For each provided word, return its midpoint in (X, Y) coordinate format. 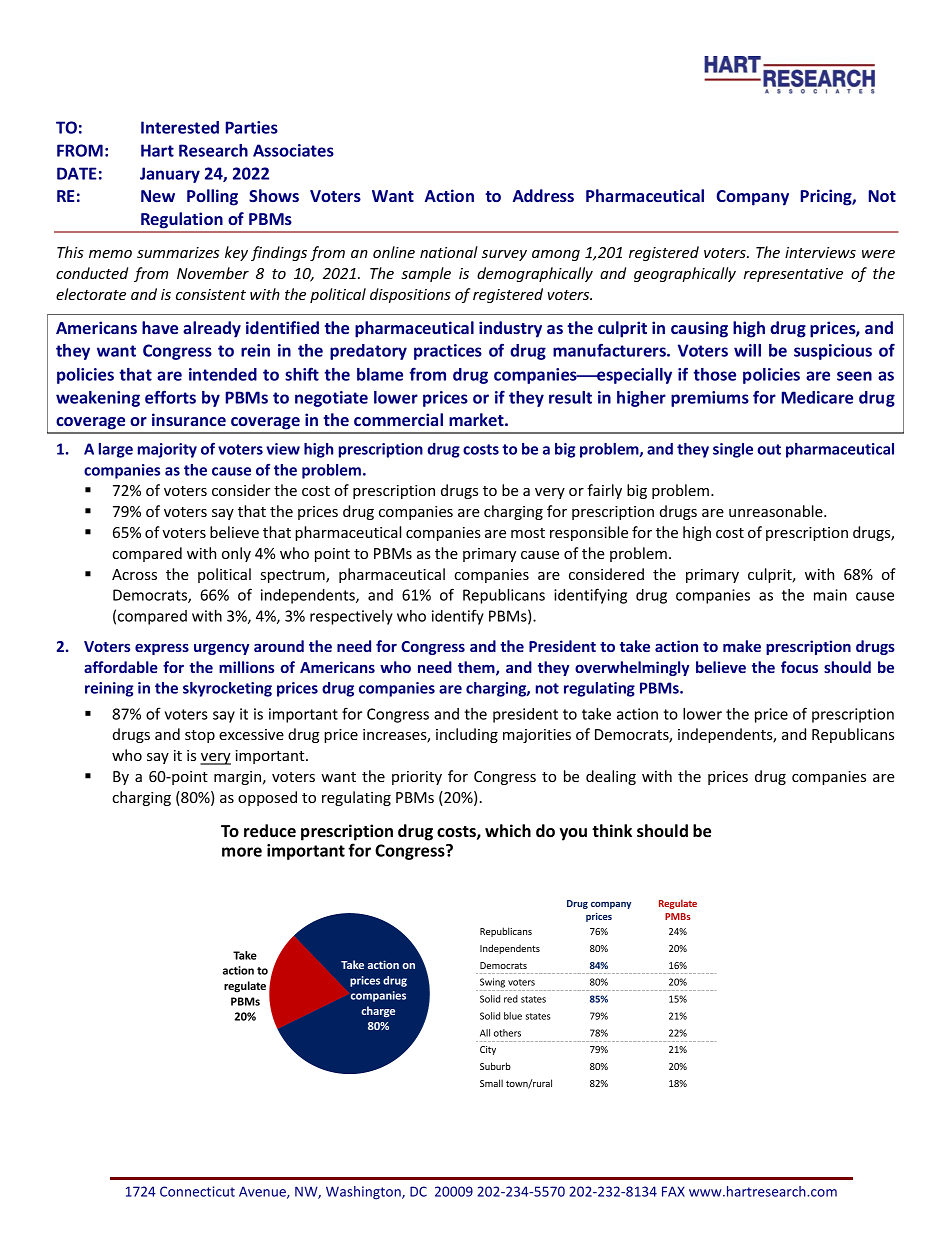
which (508, 830)
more (242, 852)
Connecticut (197, 1191)
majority (167, 450)
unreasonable (777, 511)
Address (543, 195)
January (170, 175)
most (528, 533)
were (878, 254)
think (612, 830)
